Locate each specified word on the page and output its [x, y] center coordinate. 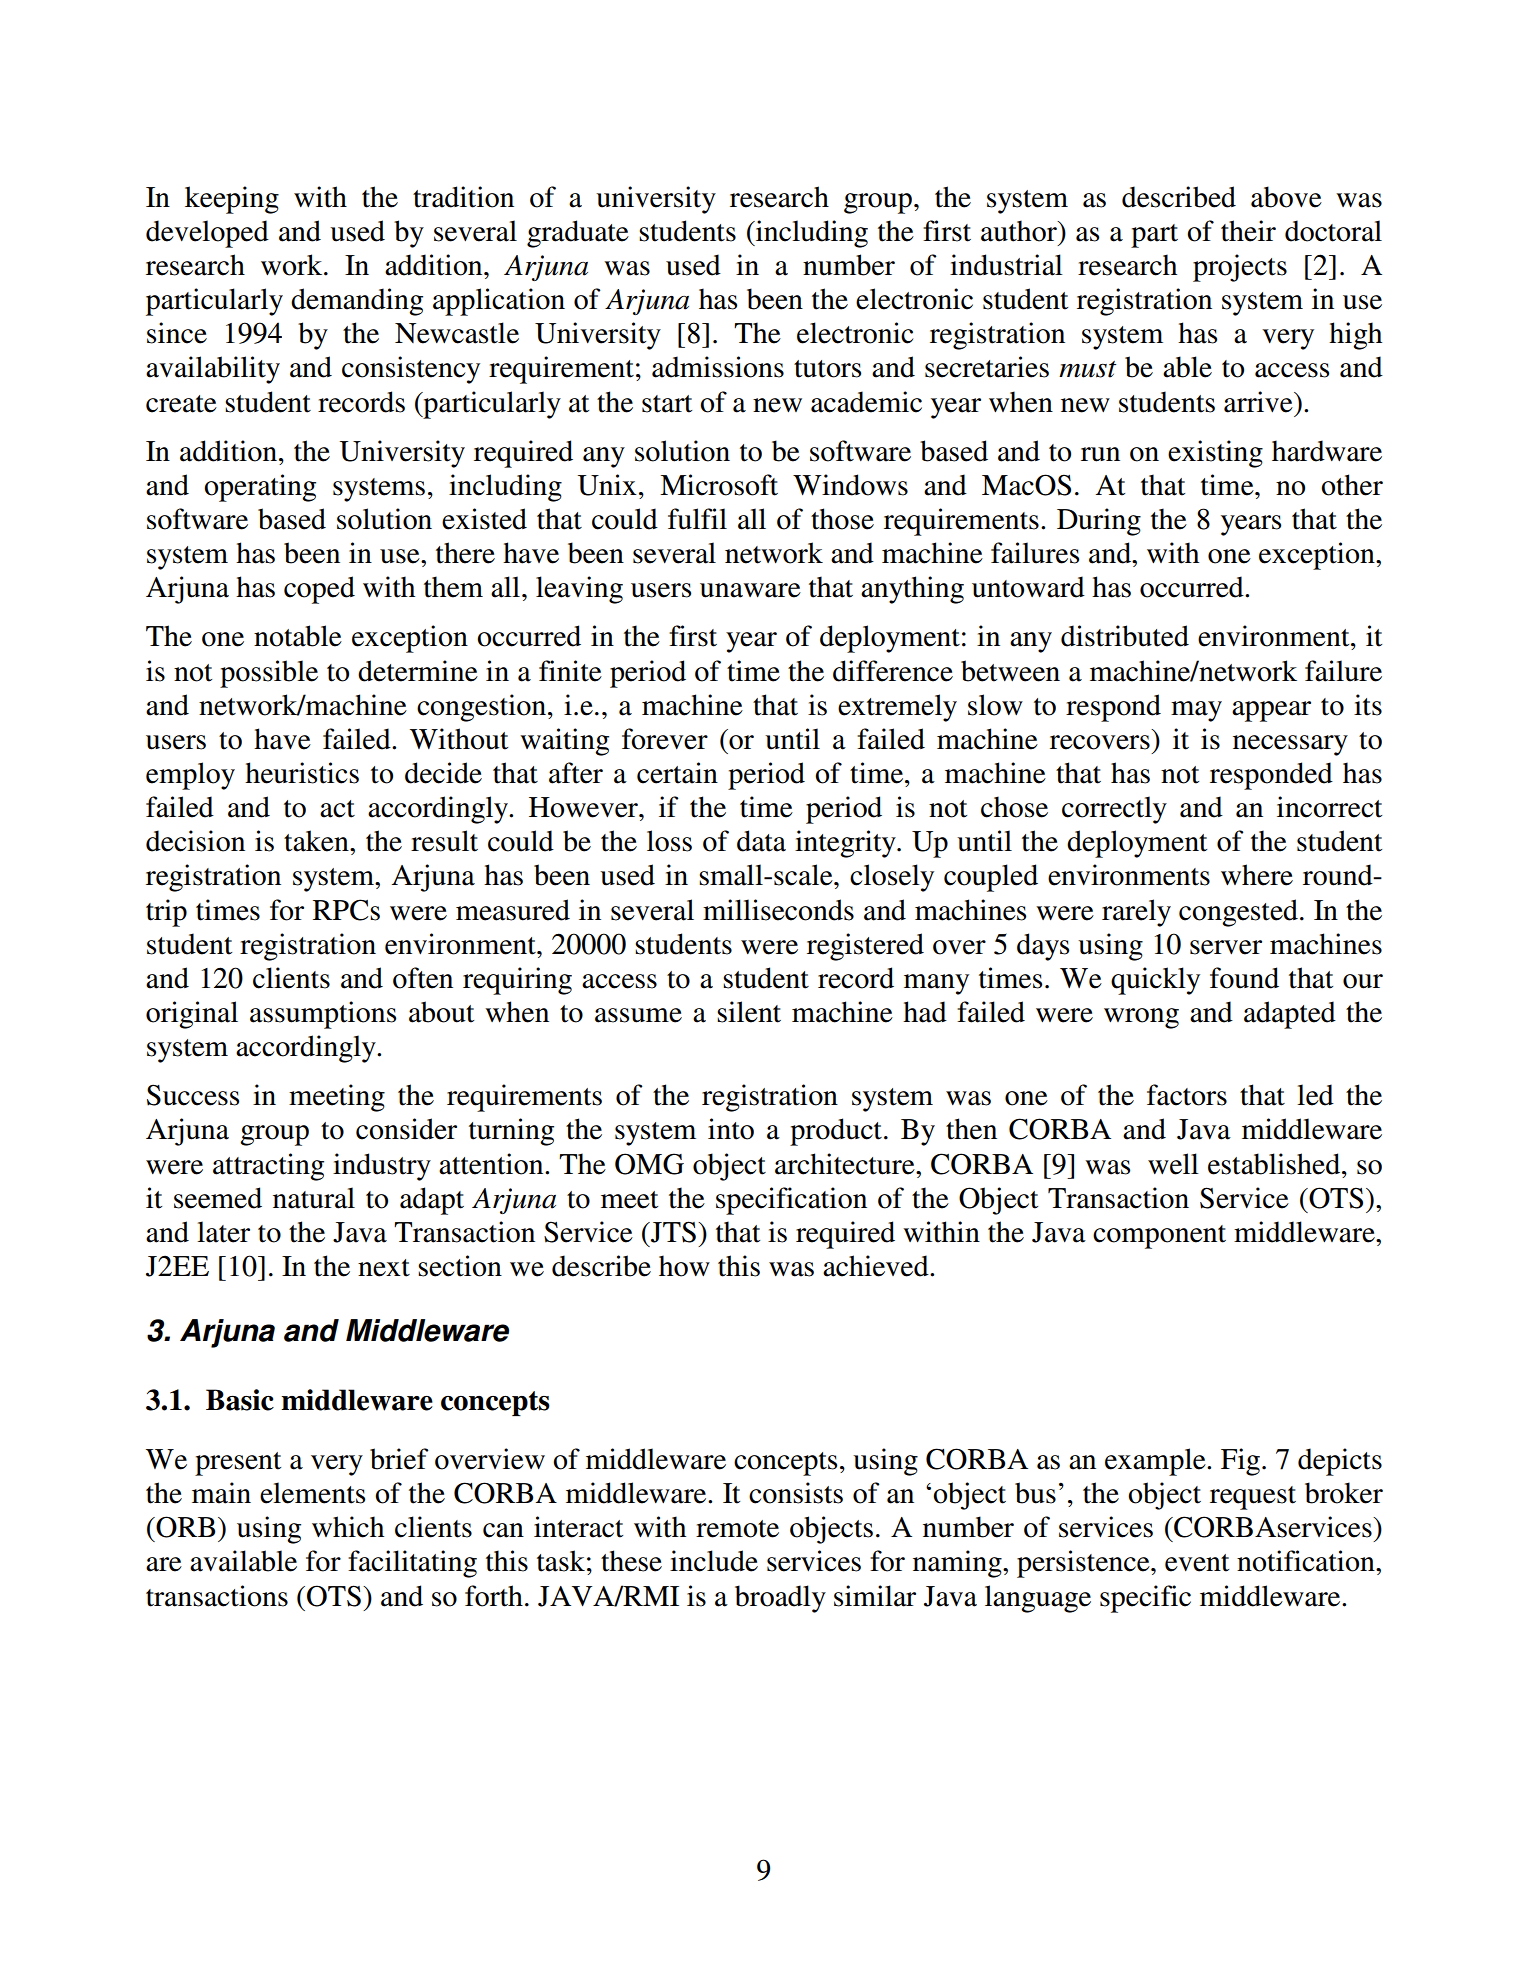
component [1159, 1237]
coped [319, 590]
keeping [232, 200]
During [1099, 522]
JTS [672, 1232]
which [348, 1527]
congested [1238, 913]
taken [317, 841]
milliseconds [778, 910]
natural [314, 1198]
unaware [750, 590]
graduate [578, 234]
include [714, 1561]
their [1248, 231]
